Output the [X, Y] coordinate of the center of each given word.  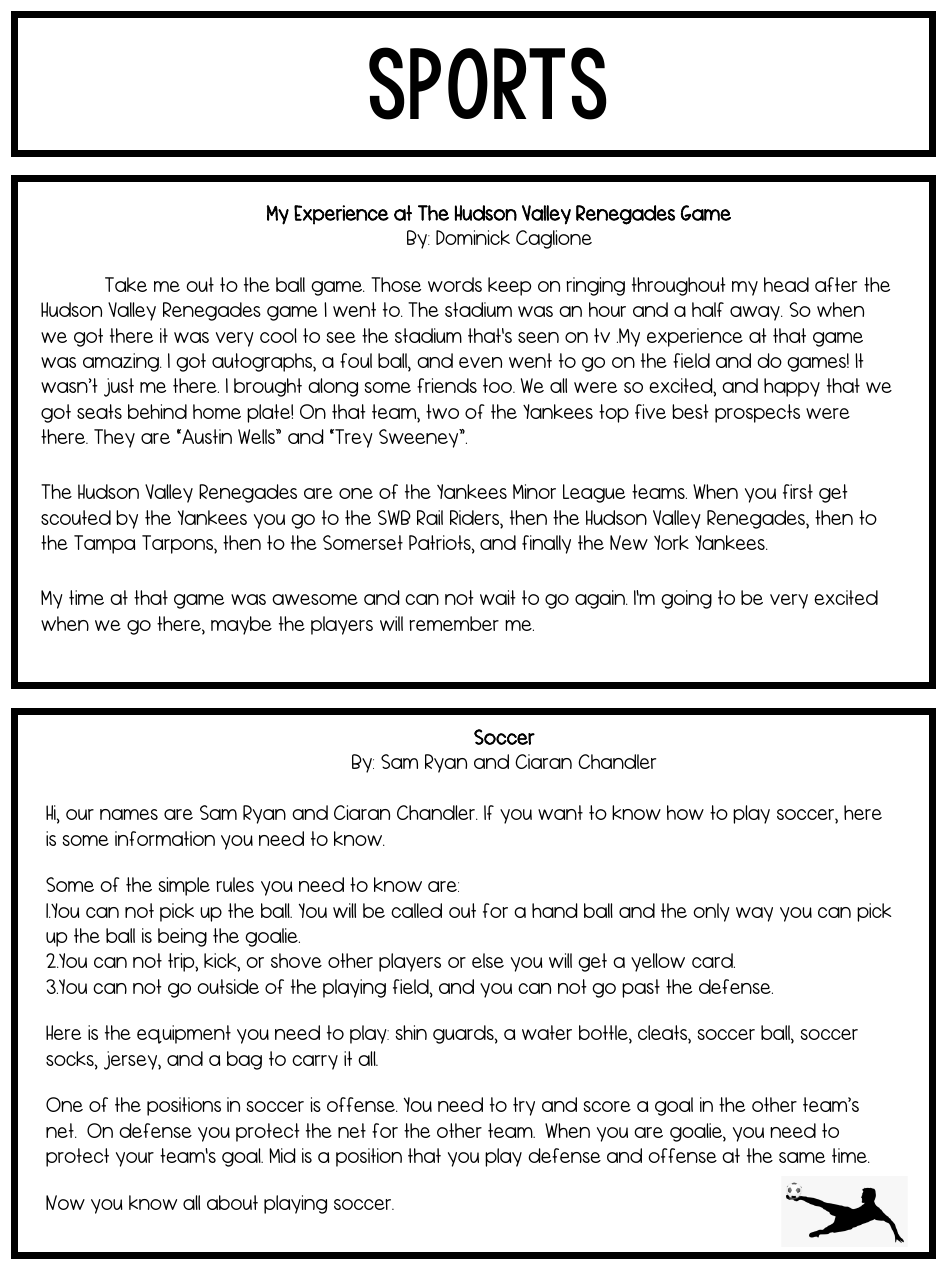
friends [447, 385]
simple [184, 886]
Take [126, 284]
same [802, 1157]
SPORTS [488, 83]
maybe [241, 625]
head [786, 284]
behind [157, 411]
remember [454, 623]
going [686, 599]
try [524, 1106]
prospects [757, 413]
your [135, 1159]
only [711, 912]
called [416, 910]
